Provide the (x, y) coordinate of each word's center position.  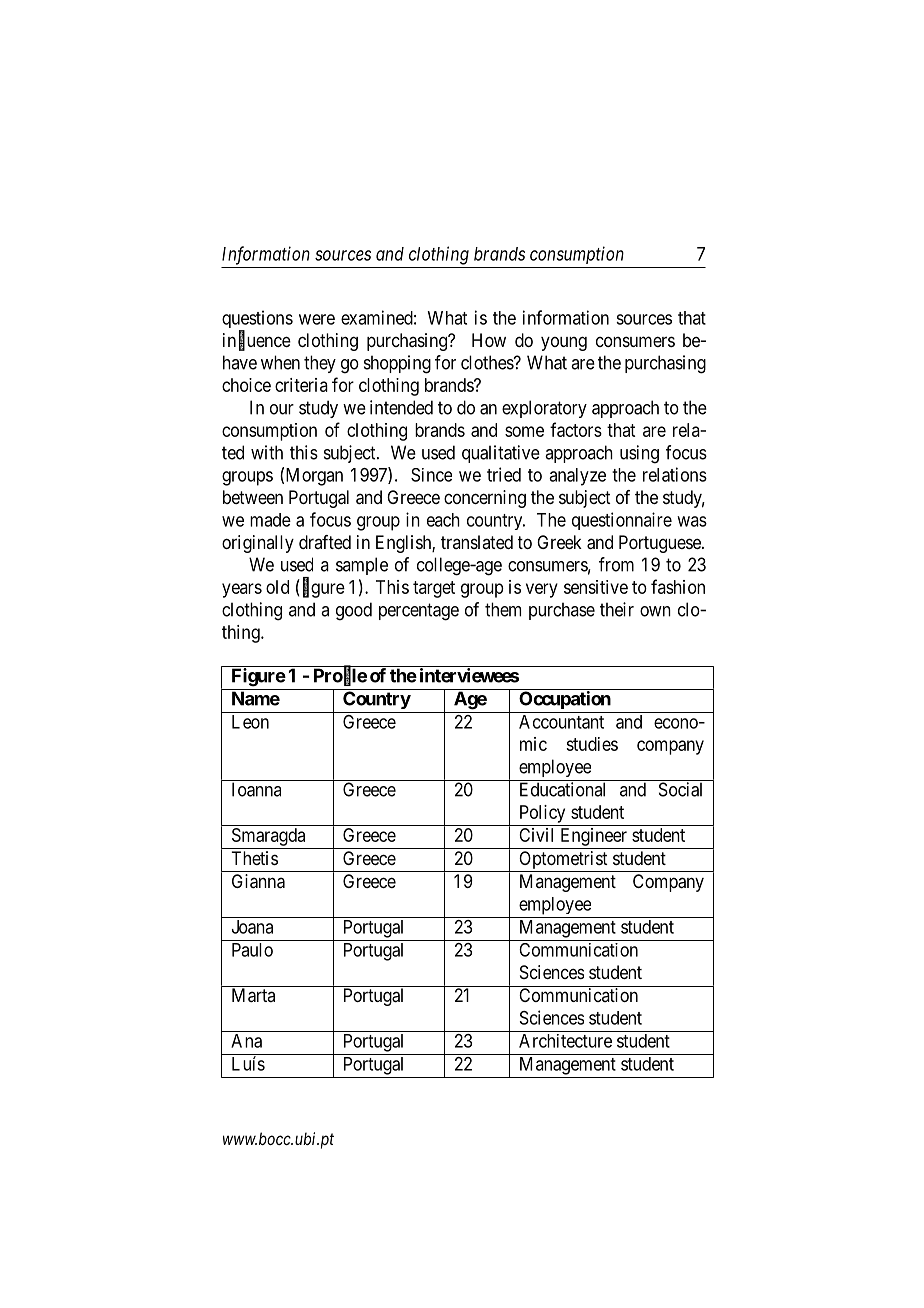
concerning (485, 499)
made (270, 520)
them (503, 609)
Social (680, 789)
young (564, 343)
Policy (542, 814)
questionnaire (622, 521)
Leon (250, 722)
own (655, 611)
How (489, 340)
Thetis (254, 858)
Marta (253, 995)
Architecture (565, 1041)
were (317, 319)
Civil (536, 835)
